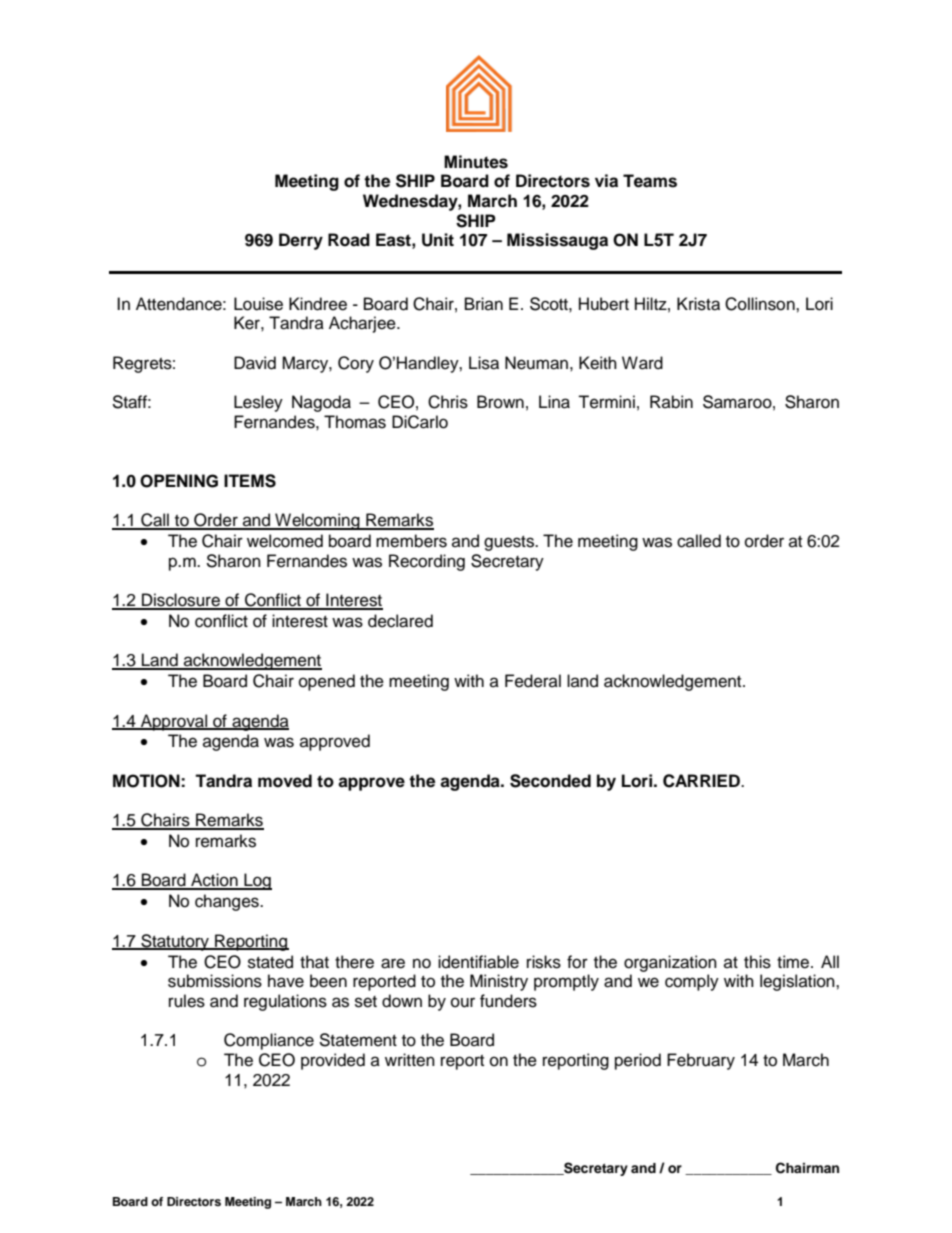 The width and height of the image is (952, 1233). Describe the element at coordinates (650, 181) in the image. I see `Teams` at that location.
